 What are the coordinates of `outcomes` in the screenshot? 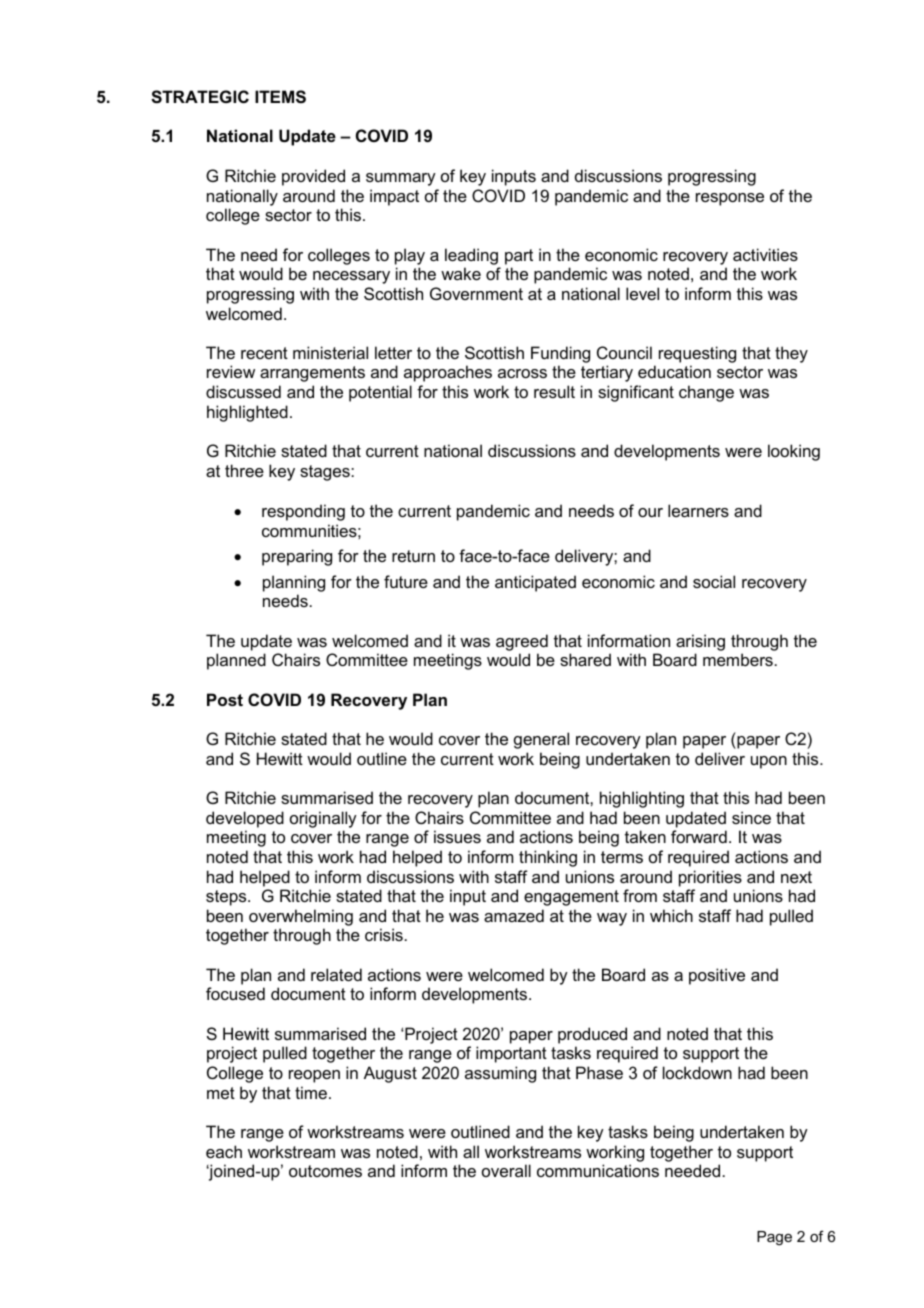 It's located at (325, 1171).
